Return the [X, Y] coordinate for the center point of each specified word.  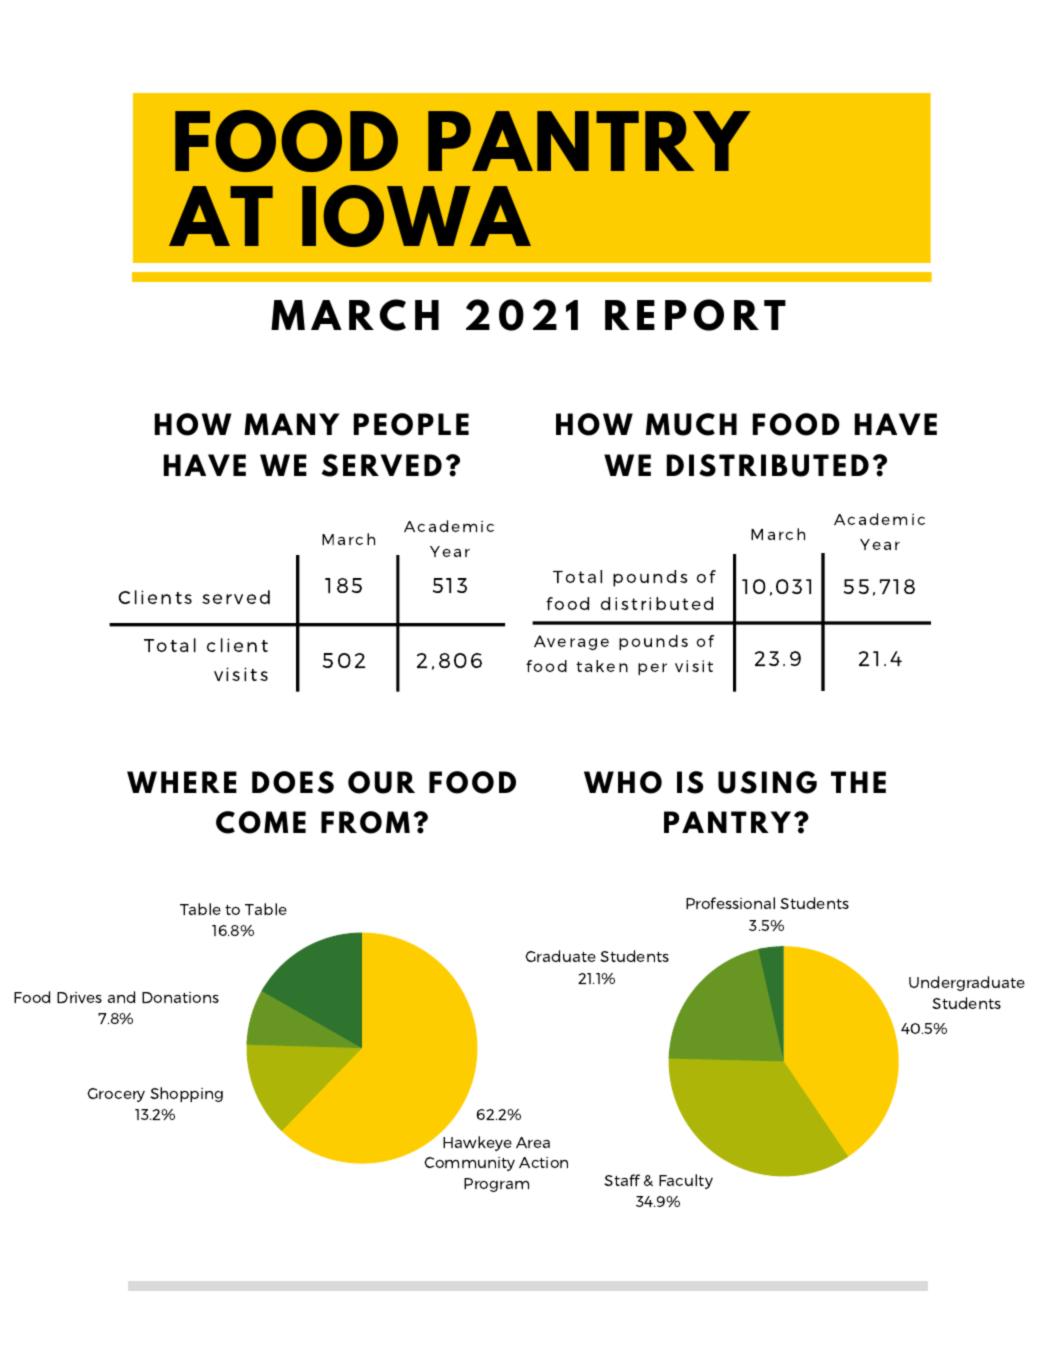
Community [469, 1164]
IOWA [416, 216]
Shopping [186, 1094]
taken [602, 666]
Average [571, 642]
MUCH [691, 424]
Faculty [686, 1181]
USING [767, 782]
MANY [292, 424]
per [652, 669]
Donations [180, 997]
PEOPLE [411, 424]
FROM [365, 822]
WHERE [182, 782]
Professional [730, 903]
